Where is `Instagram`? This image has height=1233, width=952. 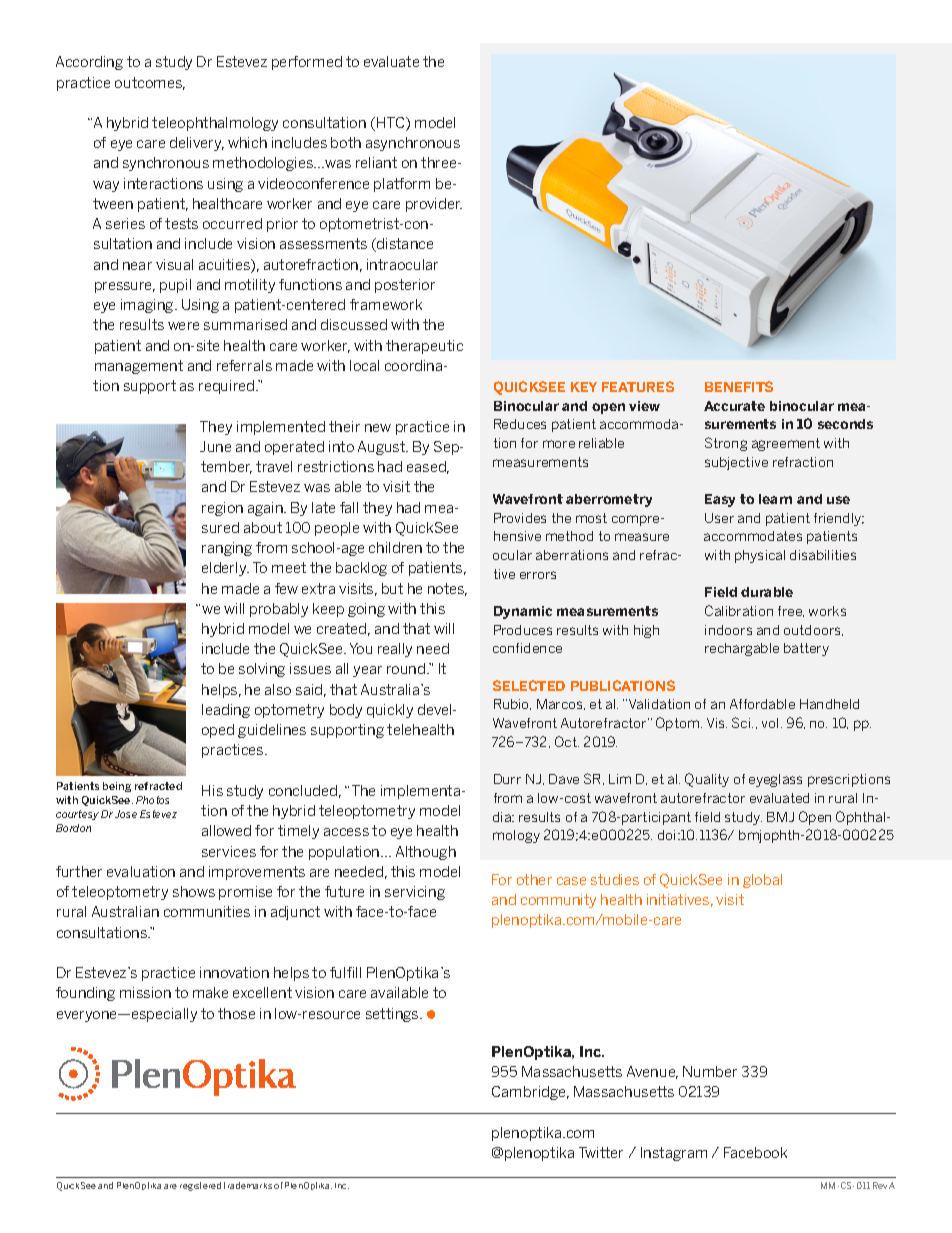 Instagram is located at coordinates (674, 1154).
